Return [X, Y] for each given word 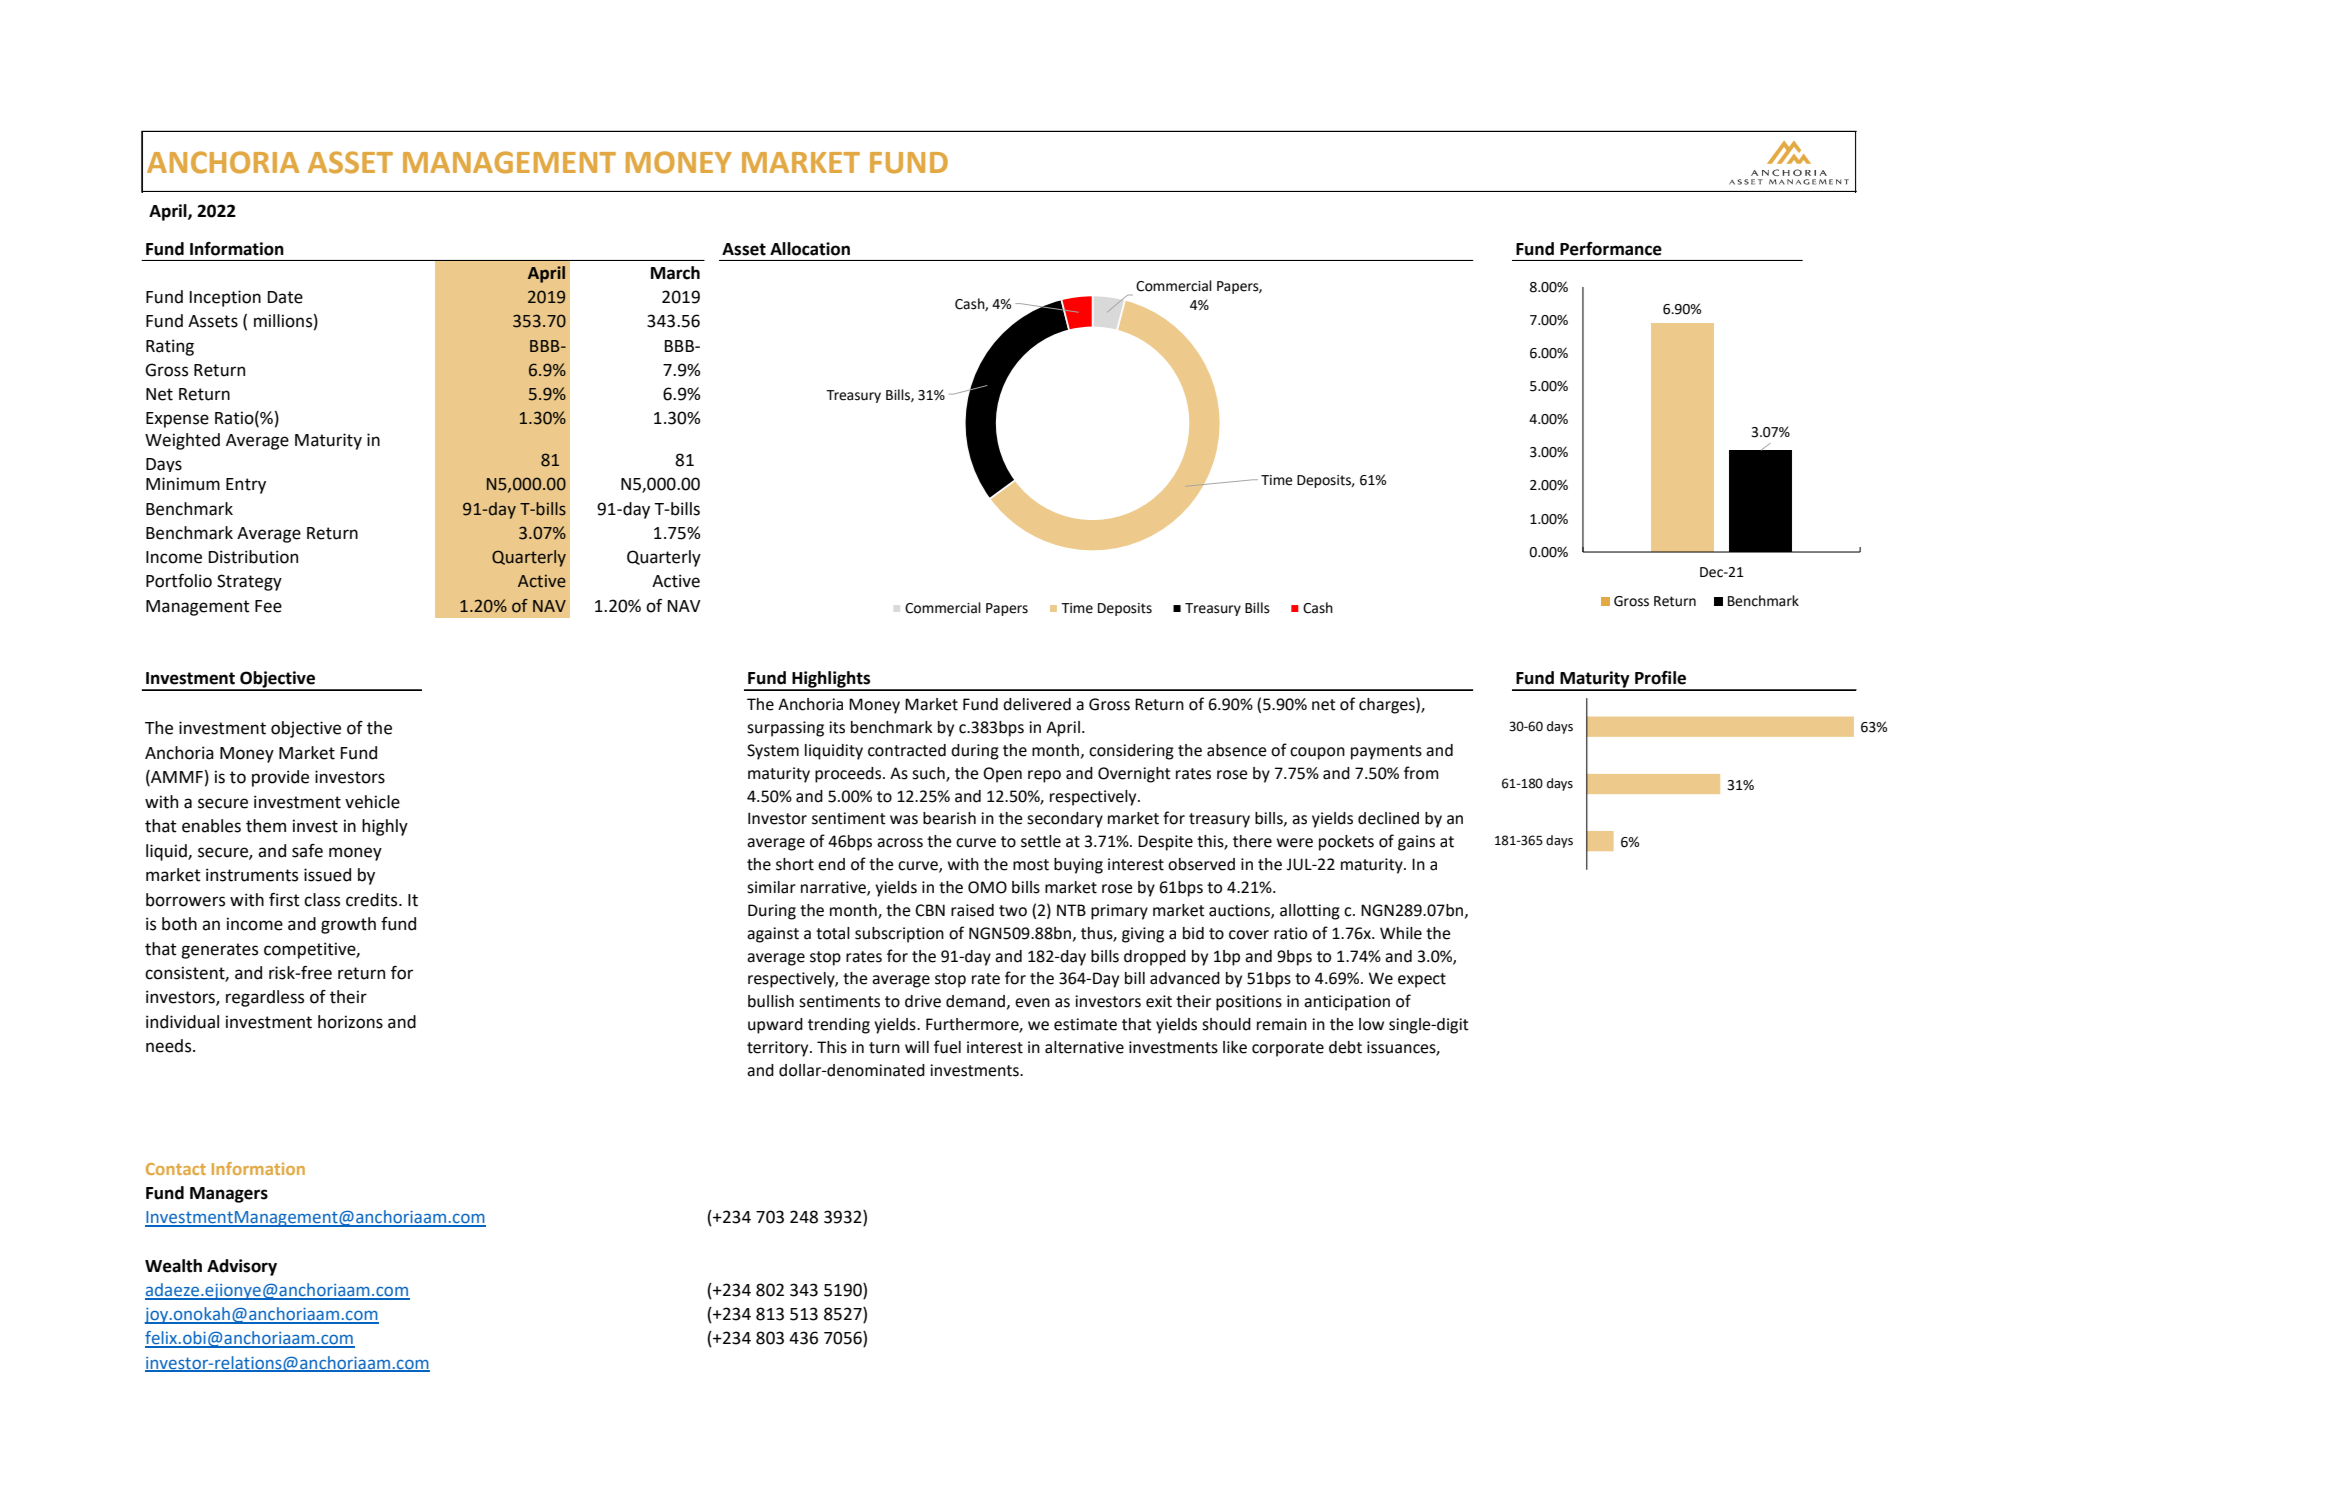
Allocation [810, 249]
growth [348, 925]
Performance [1611, 249]
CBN [930, 910]
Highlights [831, 680]
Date [285, 297]
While [1401, 933]
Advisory [242, 1267]
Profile [1660, 678]
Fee [268, 606]
